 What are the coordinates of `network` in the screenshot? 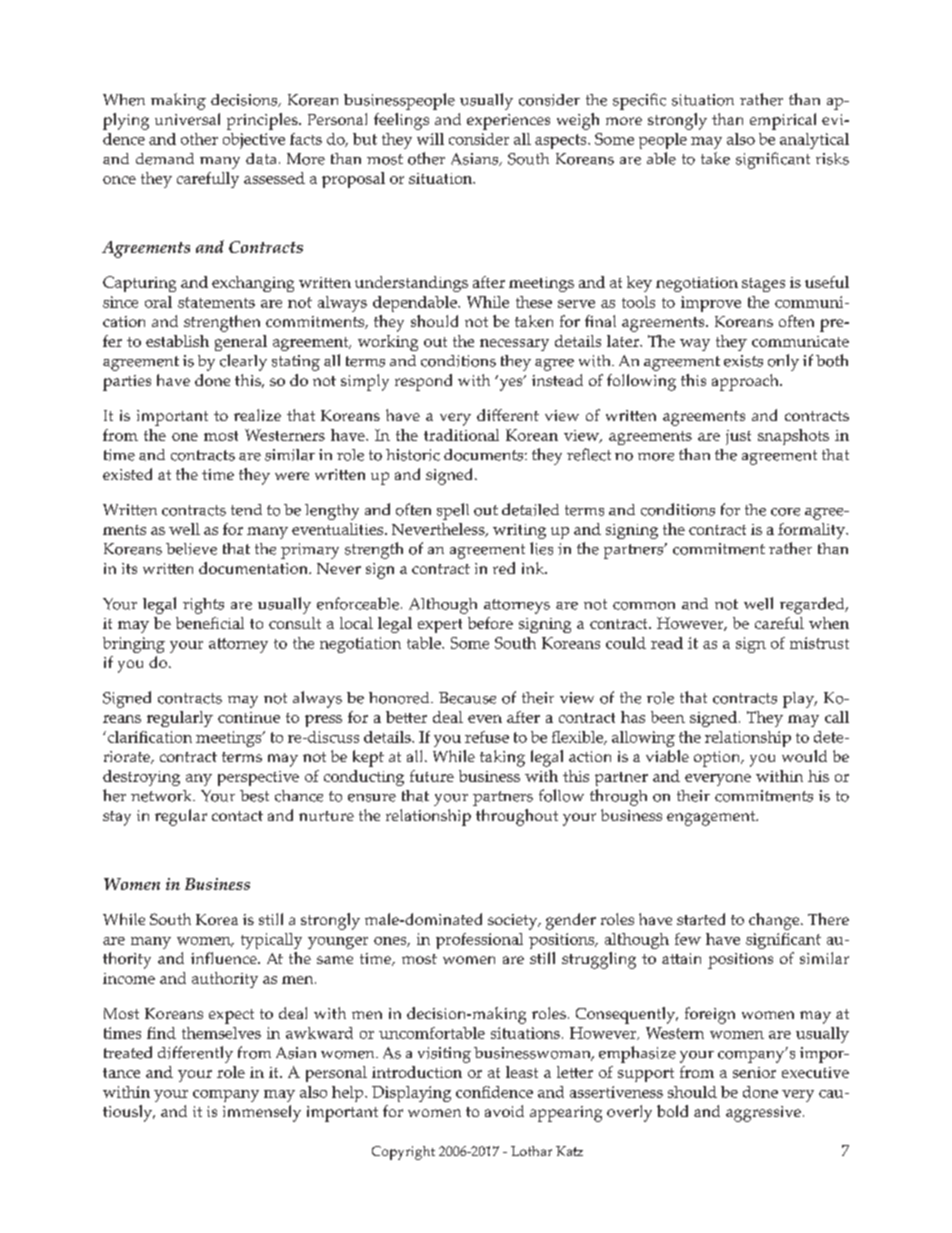 It's located at (162, 796).
